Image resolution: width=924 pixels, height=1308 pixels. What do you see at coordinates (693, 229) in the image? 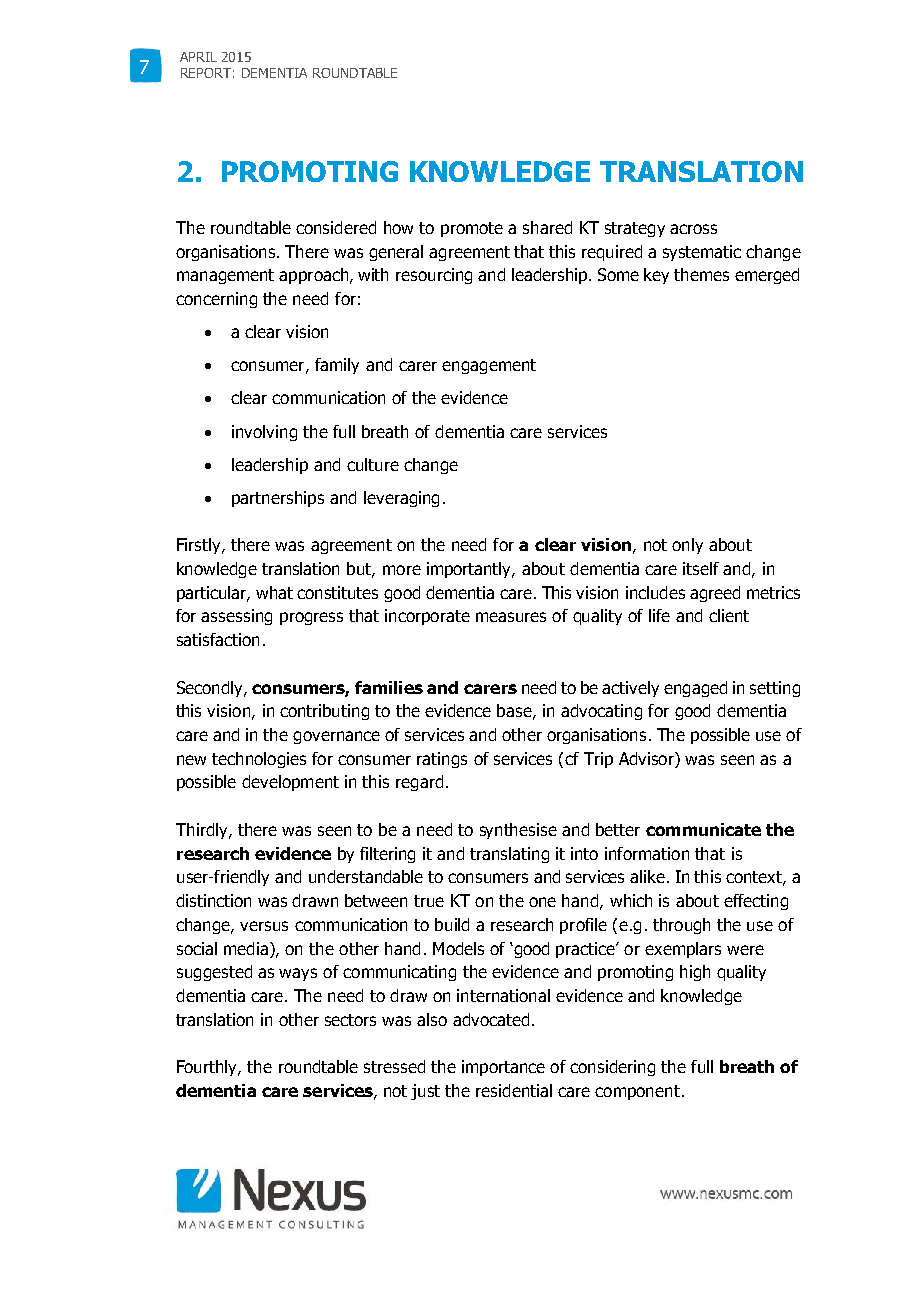
I see `across` at bounding box center [693, 229].
